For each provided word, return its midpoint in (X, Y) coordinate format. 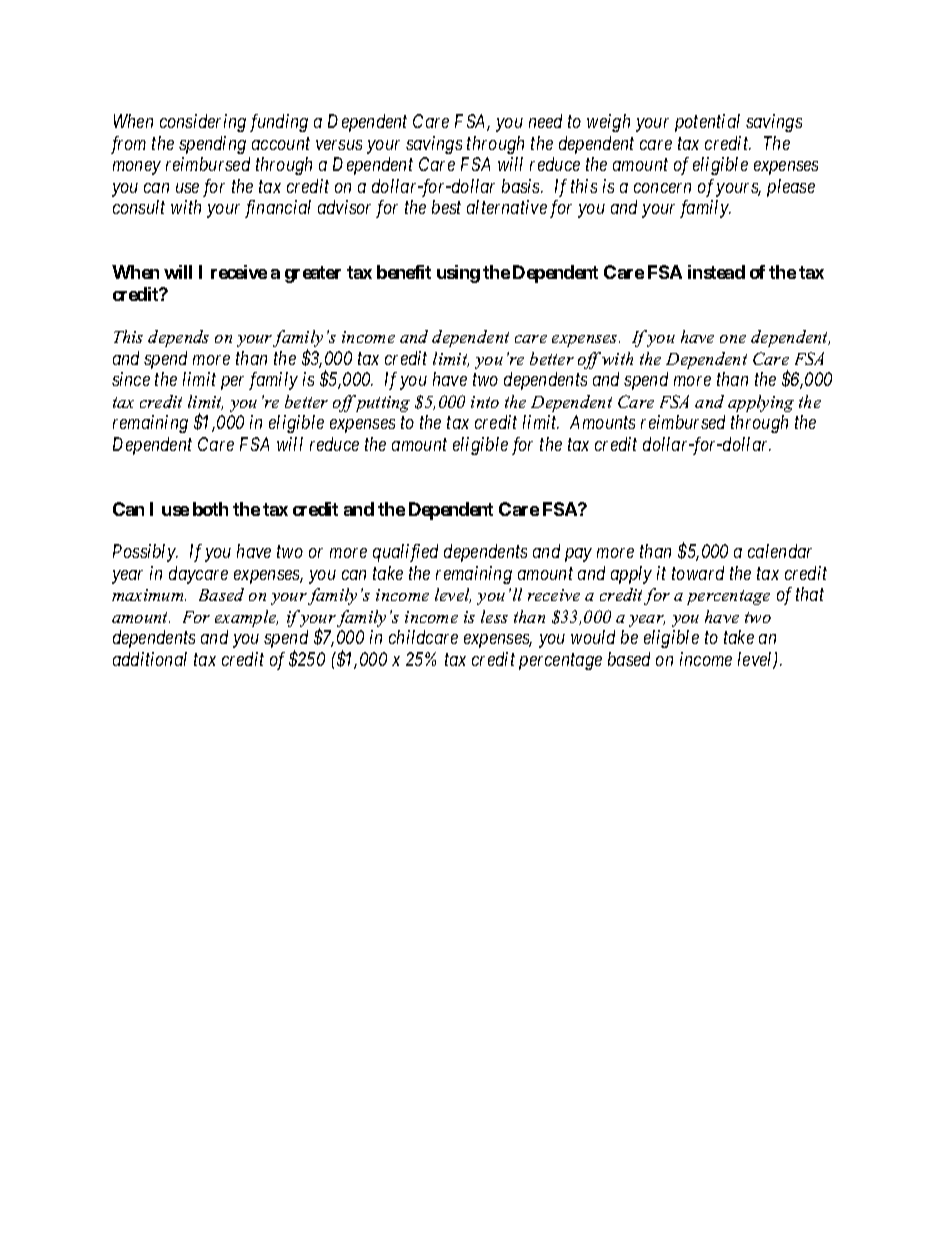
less (494, 616)
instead (716, 272)
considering (203, 123)
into (485, 402)
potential (707, 123)
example (246, 618)
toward (698, 573)
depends (178, 338)
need (545, 121)
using (458, 274)
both (210, 509)
